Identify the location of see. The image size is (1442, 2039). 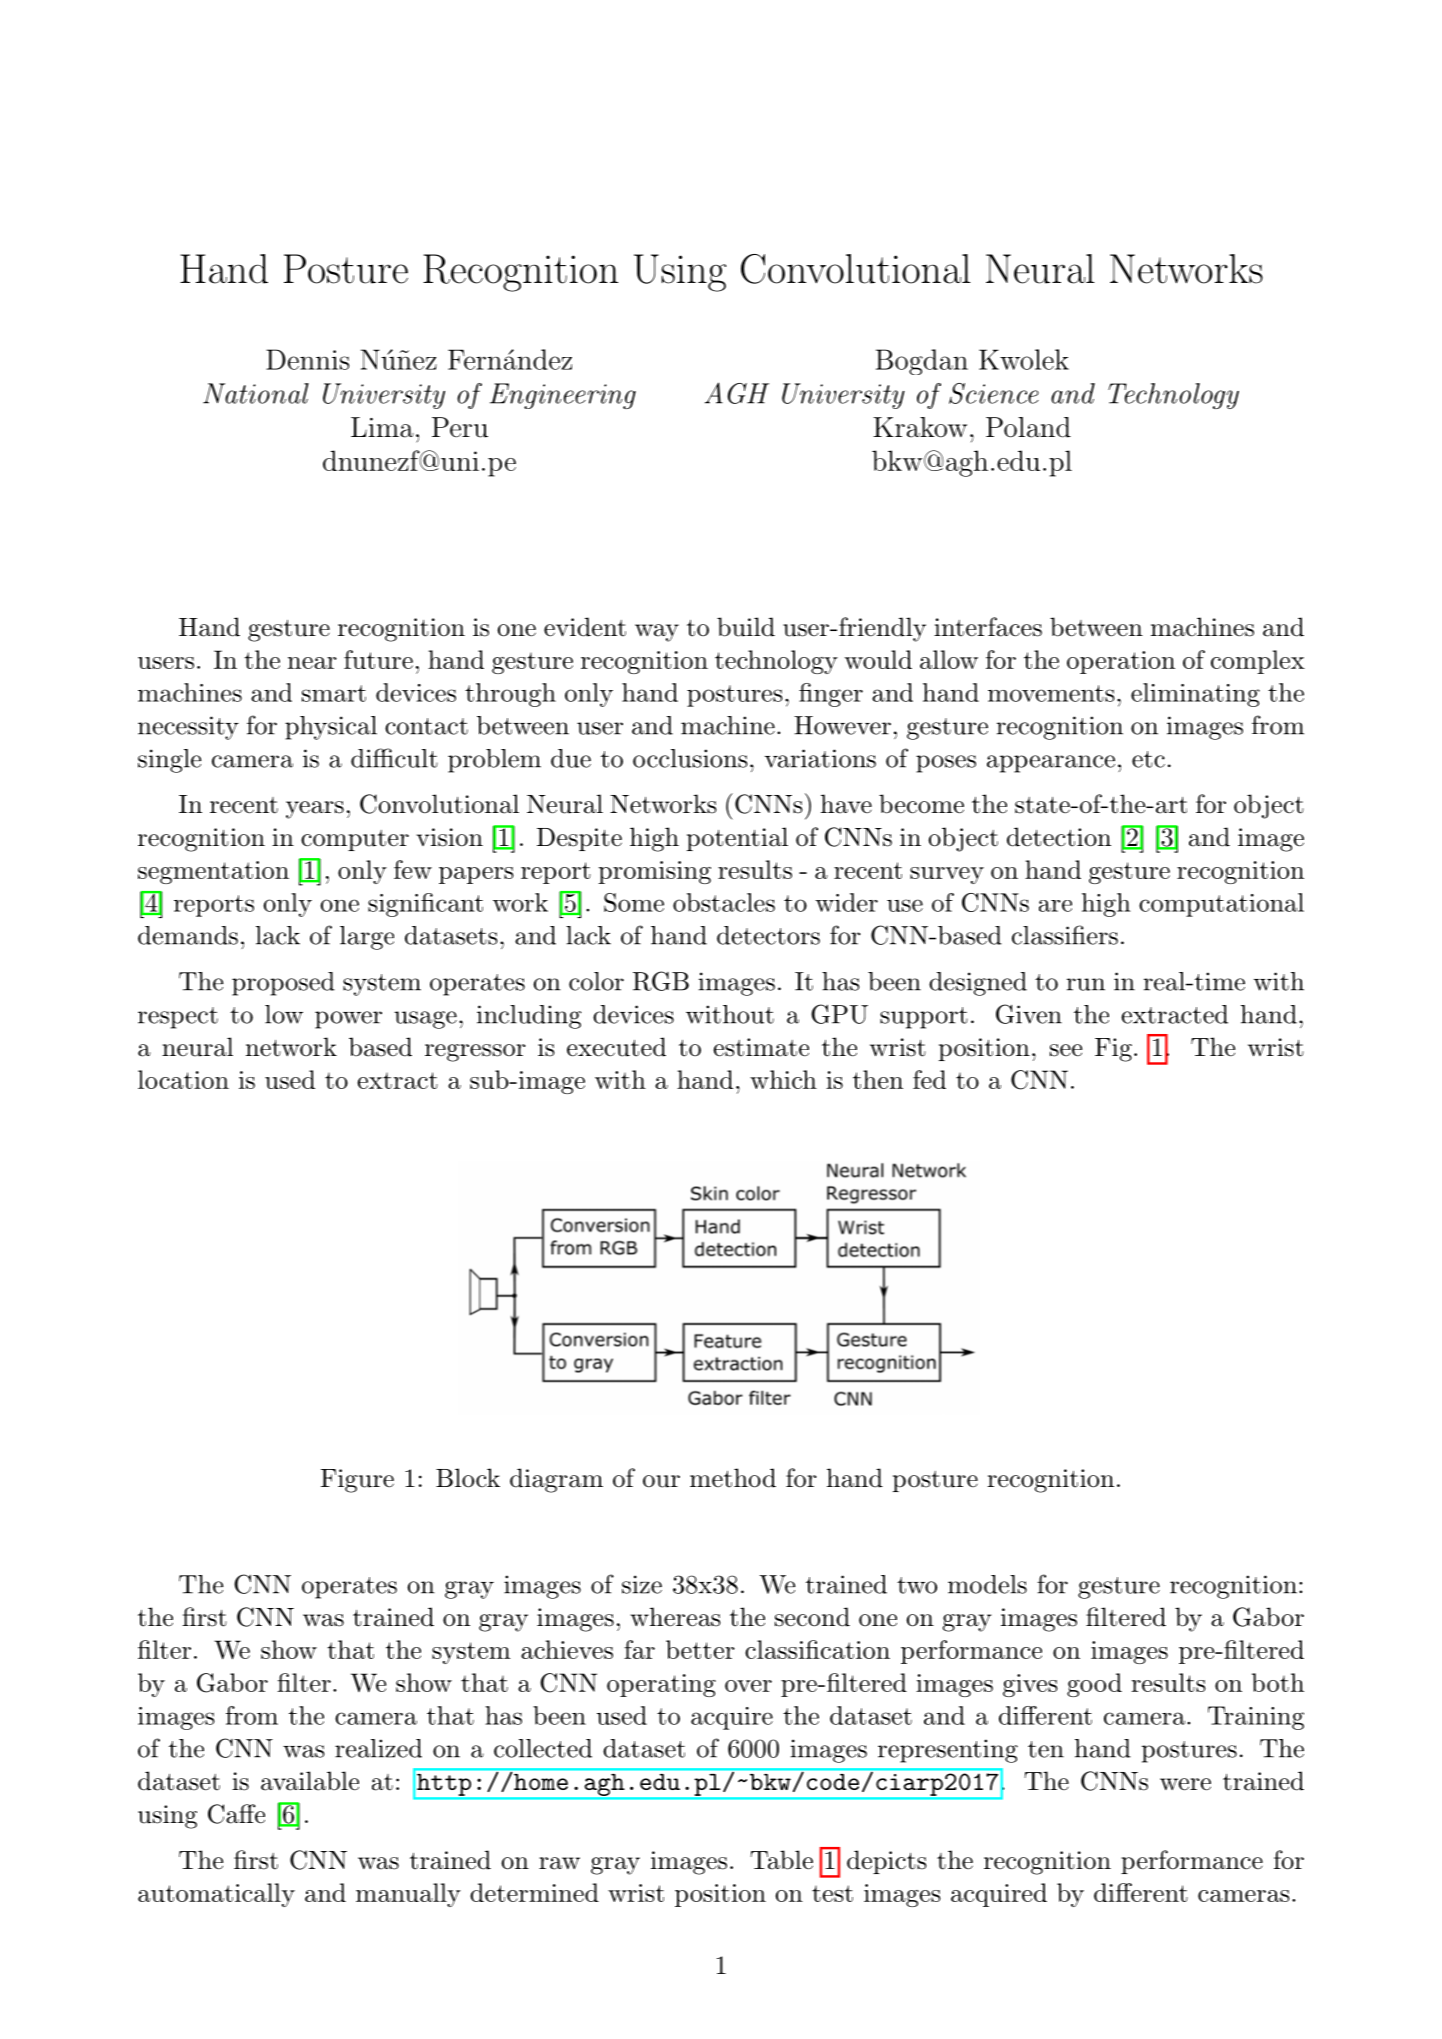
(1066, 1050).
